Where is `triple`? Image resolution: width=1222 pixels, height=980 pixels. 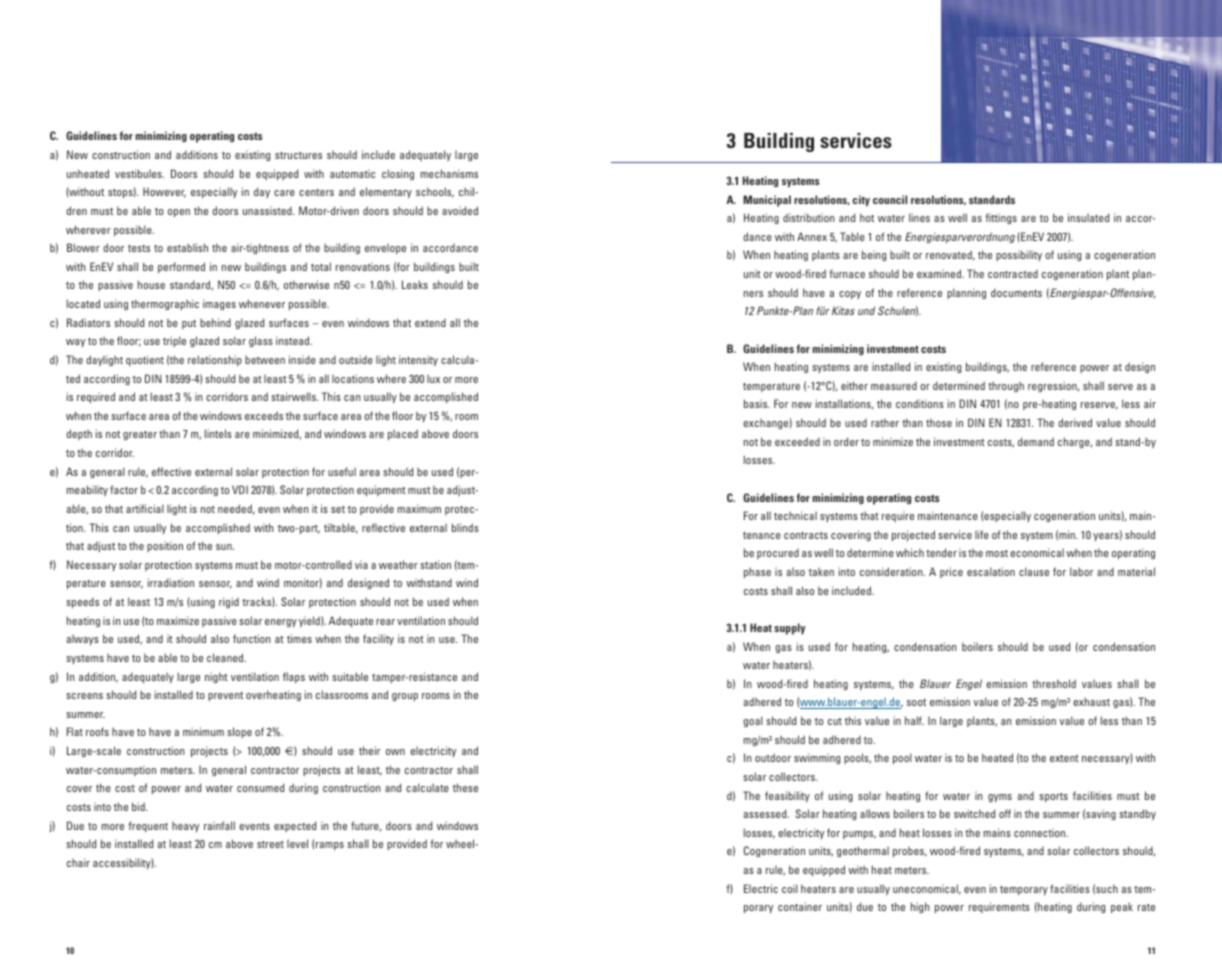
triple is located at coordinates (174, 341).
